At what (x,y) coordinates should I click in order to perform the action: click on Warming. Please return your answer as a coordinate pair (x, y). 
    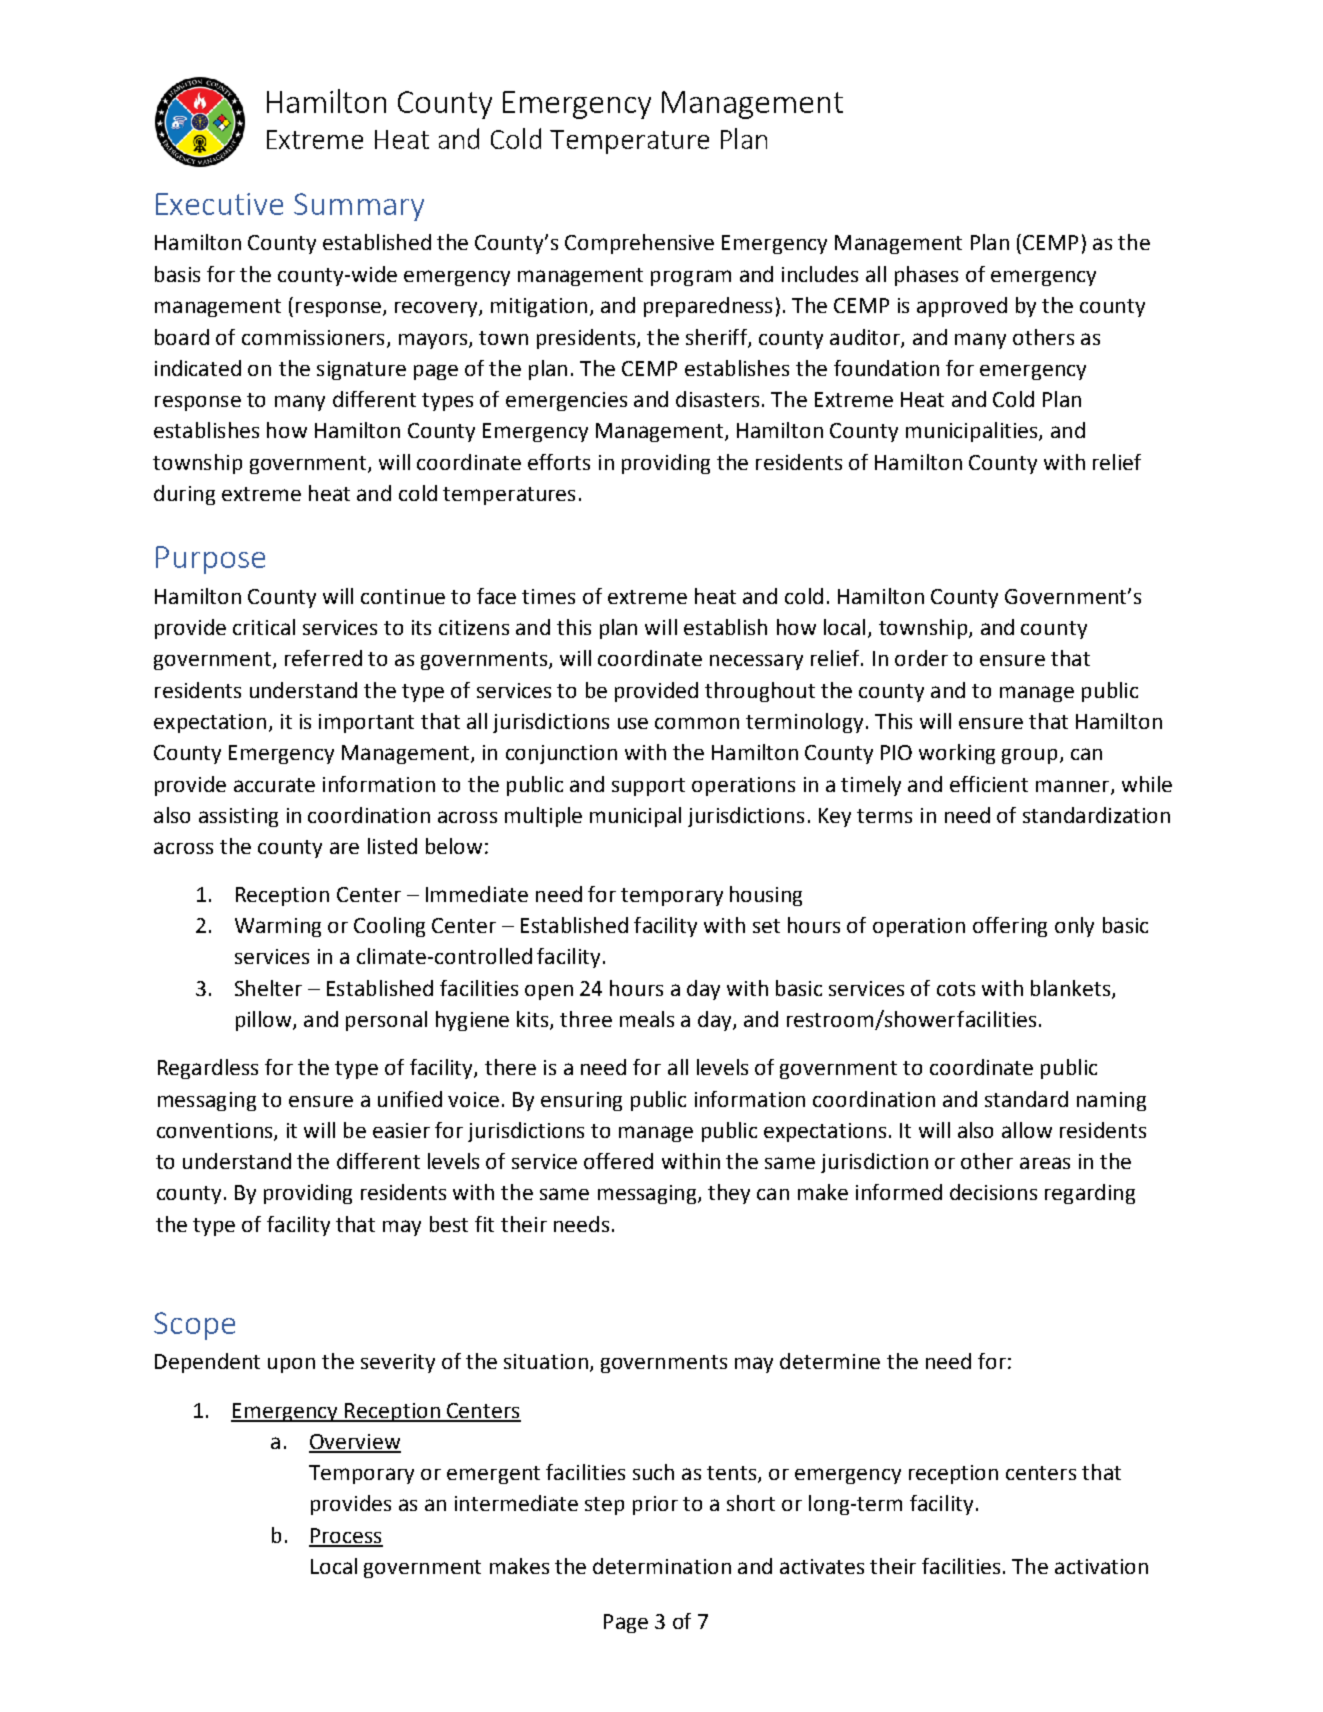
    Looking at the image, I should click on (278, 927).
